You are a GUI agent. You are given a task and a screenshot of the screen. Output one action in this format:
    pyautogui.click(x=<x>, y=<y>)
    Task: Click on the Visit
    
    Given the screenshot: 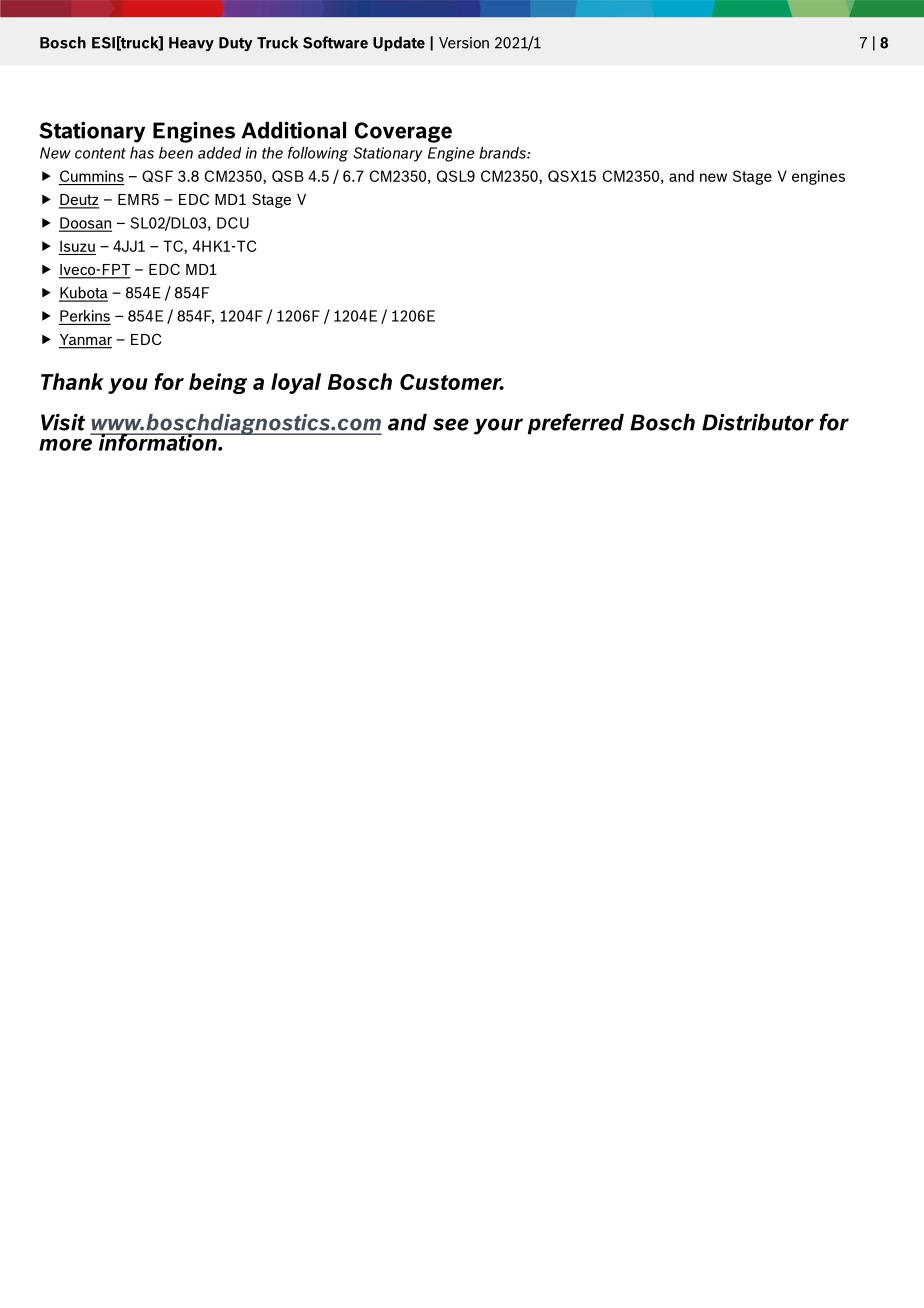 What is the action you would take?
    pyautogui.click(x=63, y=422)
